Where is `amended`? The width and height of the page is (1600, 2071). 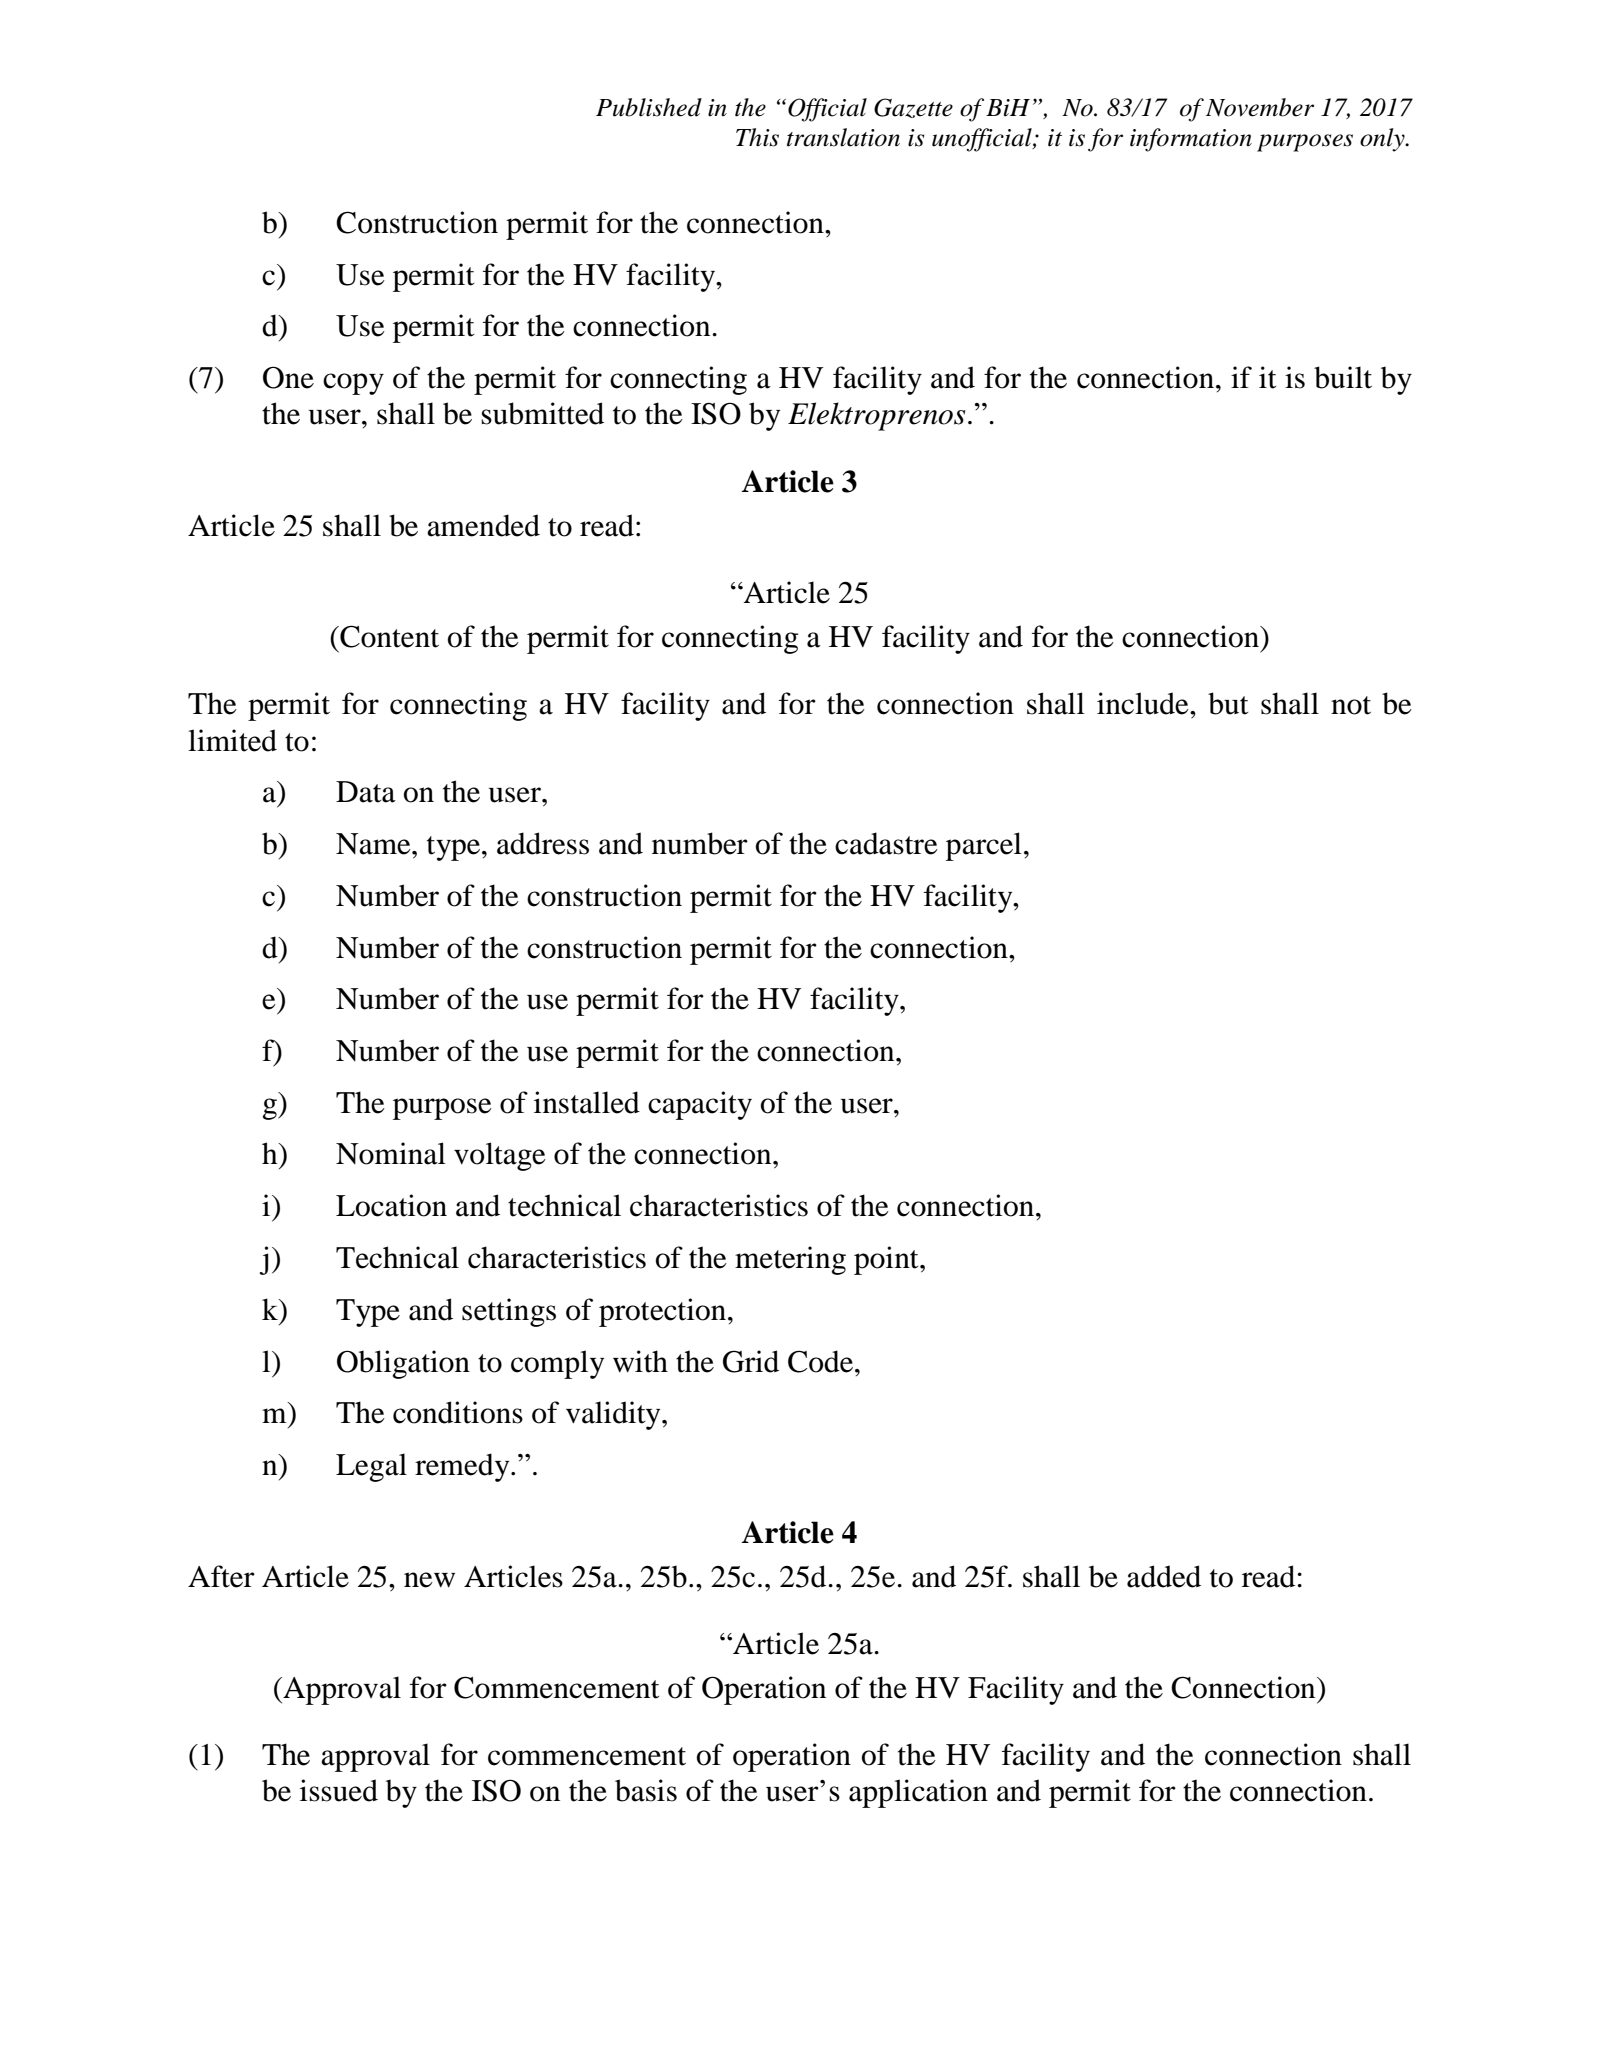
amended is located at coordinates (483, 525).
